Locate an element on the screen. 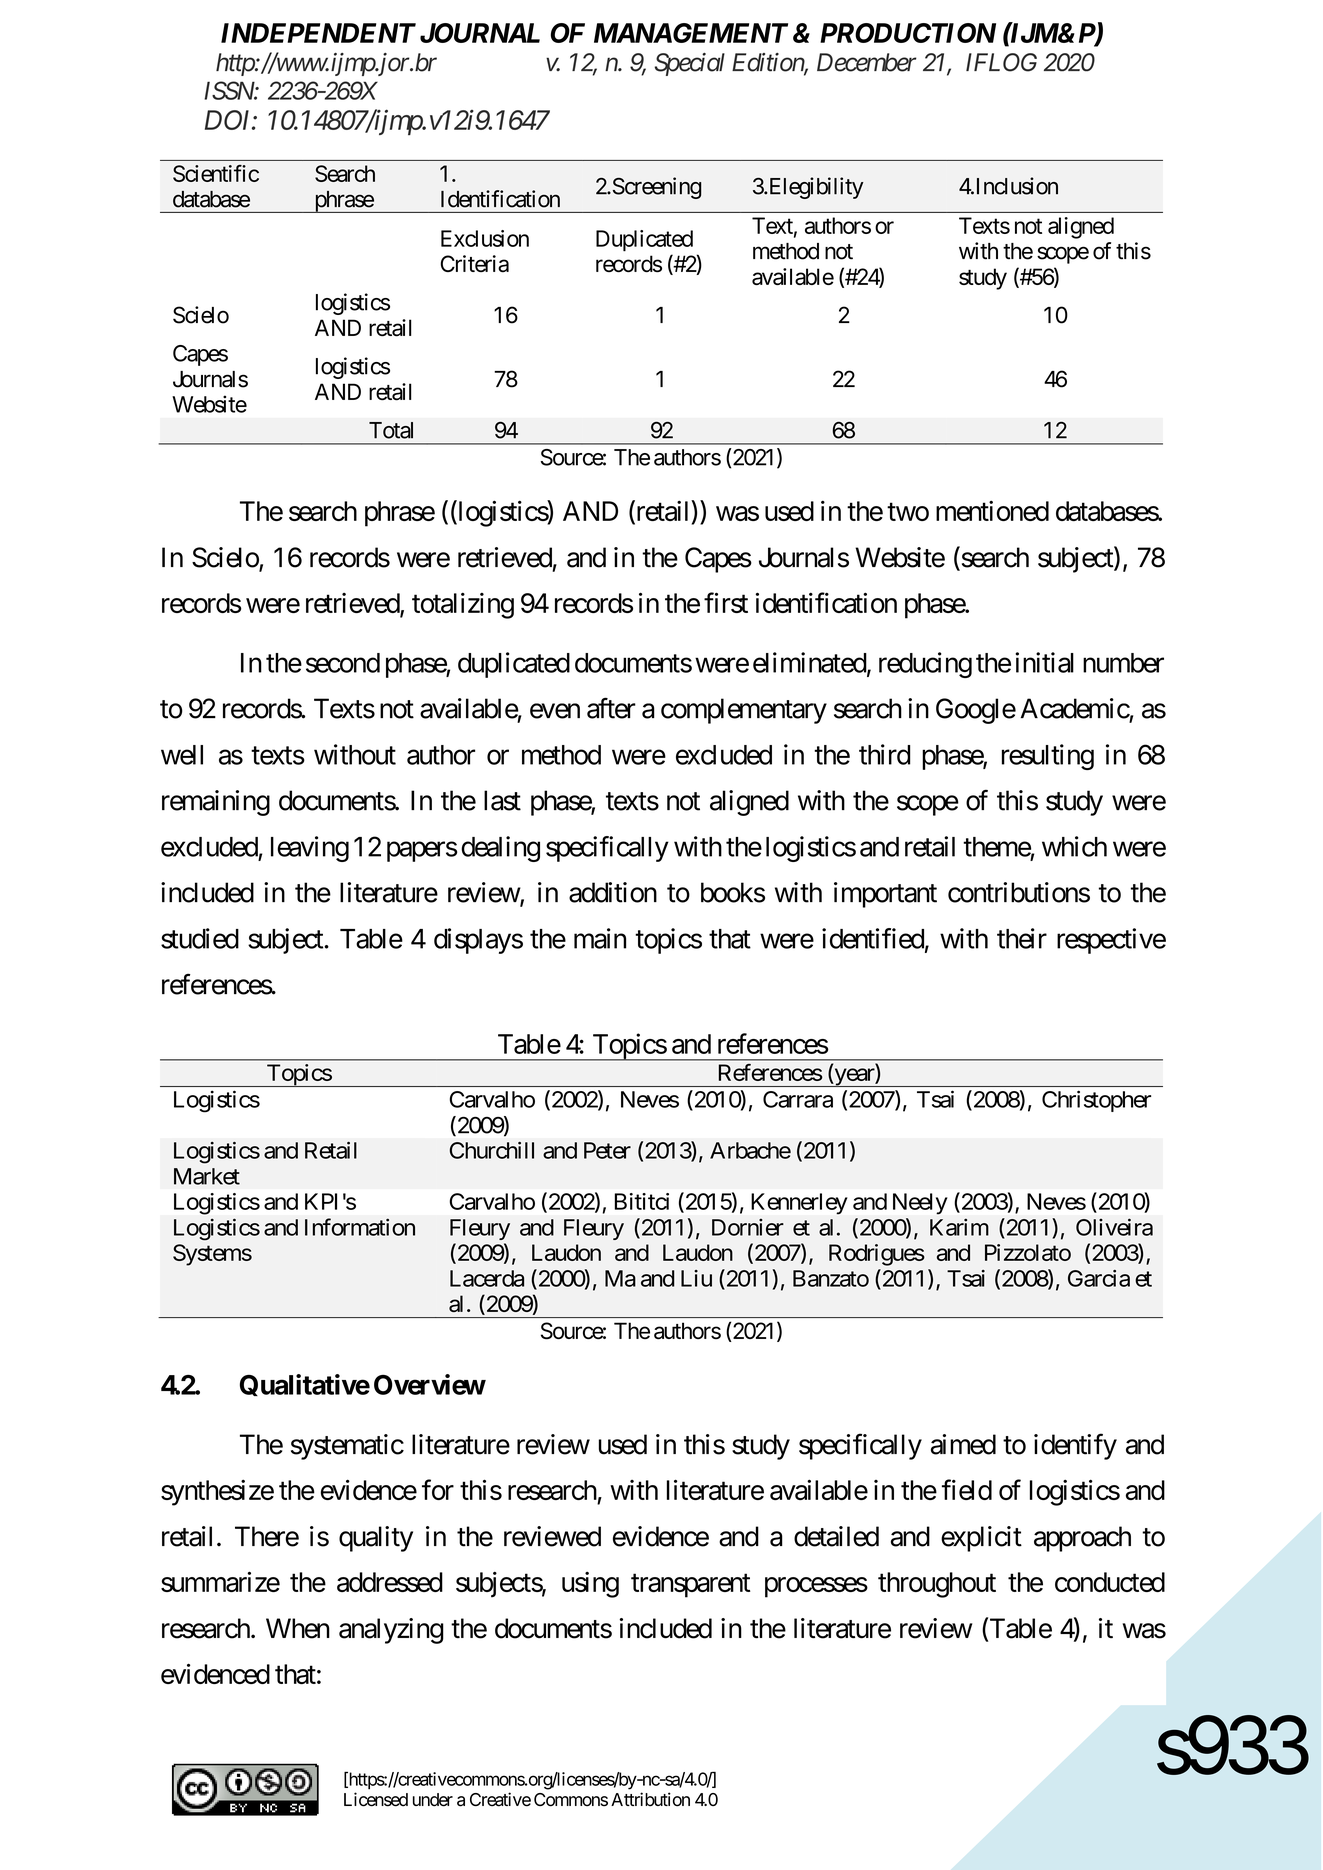  second is located at coordinates (343, 663).
